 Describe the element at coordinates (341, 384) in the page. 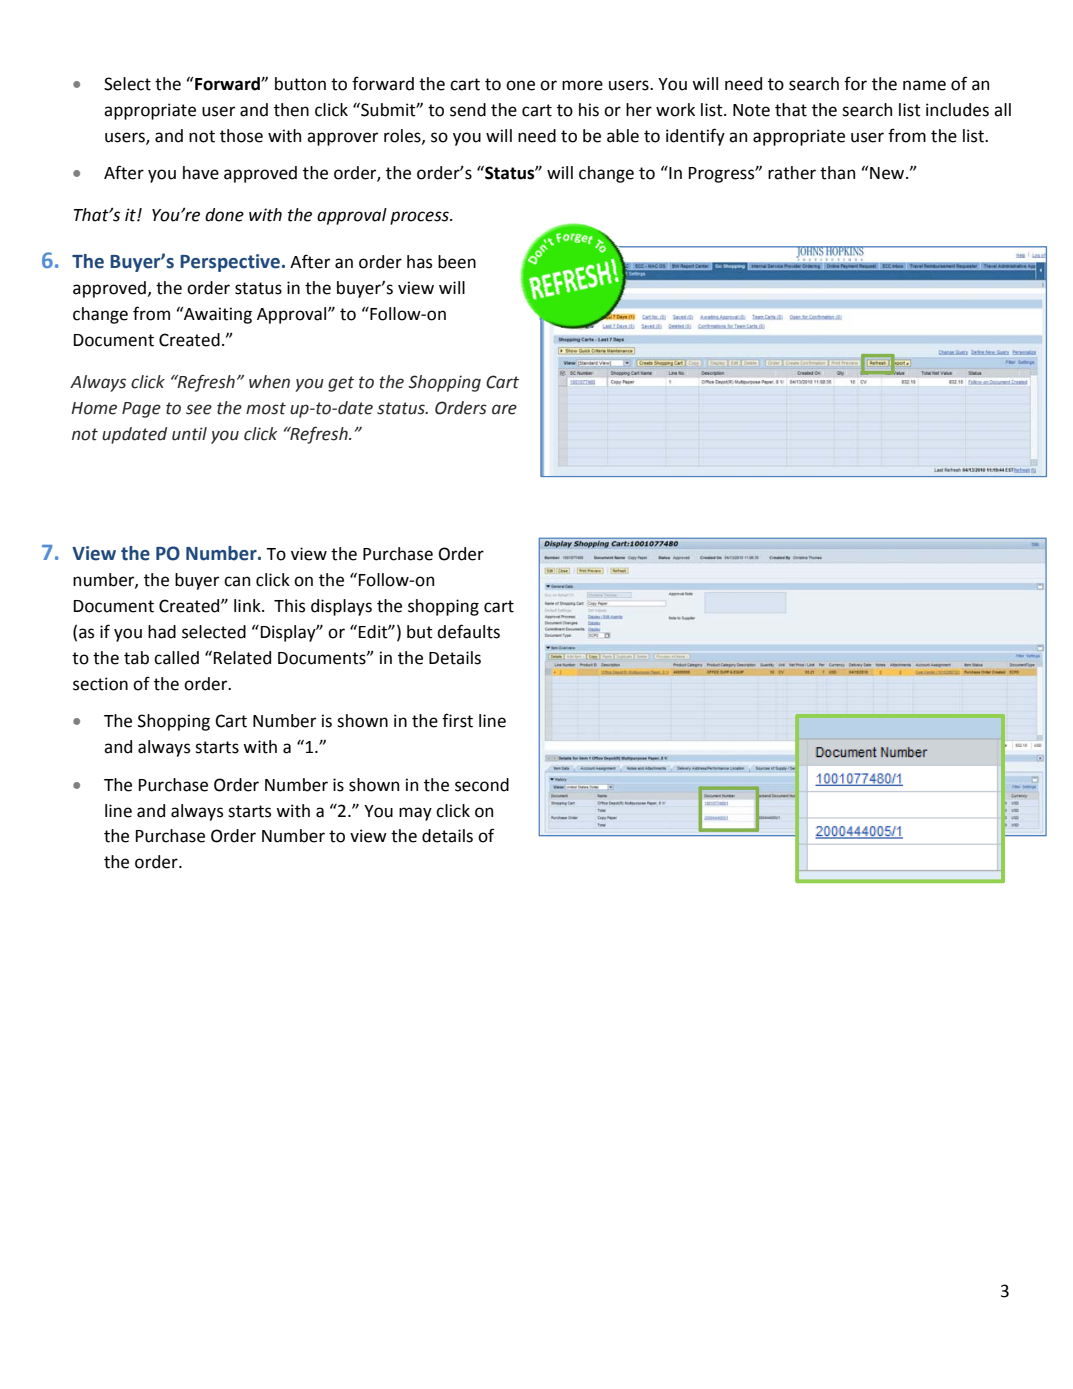

I see `get` at that location.
